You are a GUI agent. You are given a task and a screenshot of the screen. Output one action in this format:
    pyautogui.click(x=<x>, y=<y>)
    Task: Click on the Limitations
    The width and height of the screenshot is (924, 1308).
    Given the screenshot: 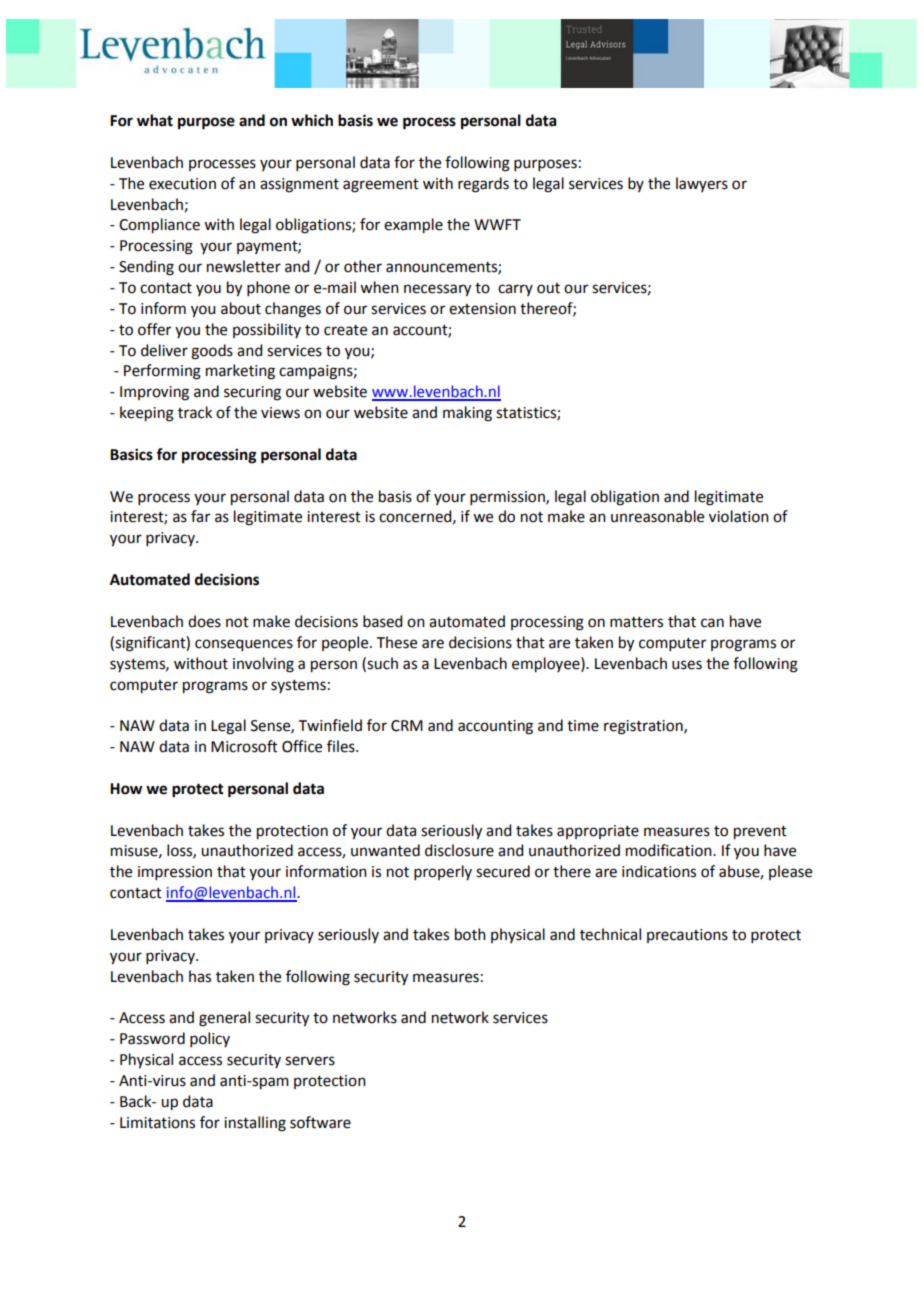 What is the action you would take?
    pyautogui.click(x=157, y=1123)
